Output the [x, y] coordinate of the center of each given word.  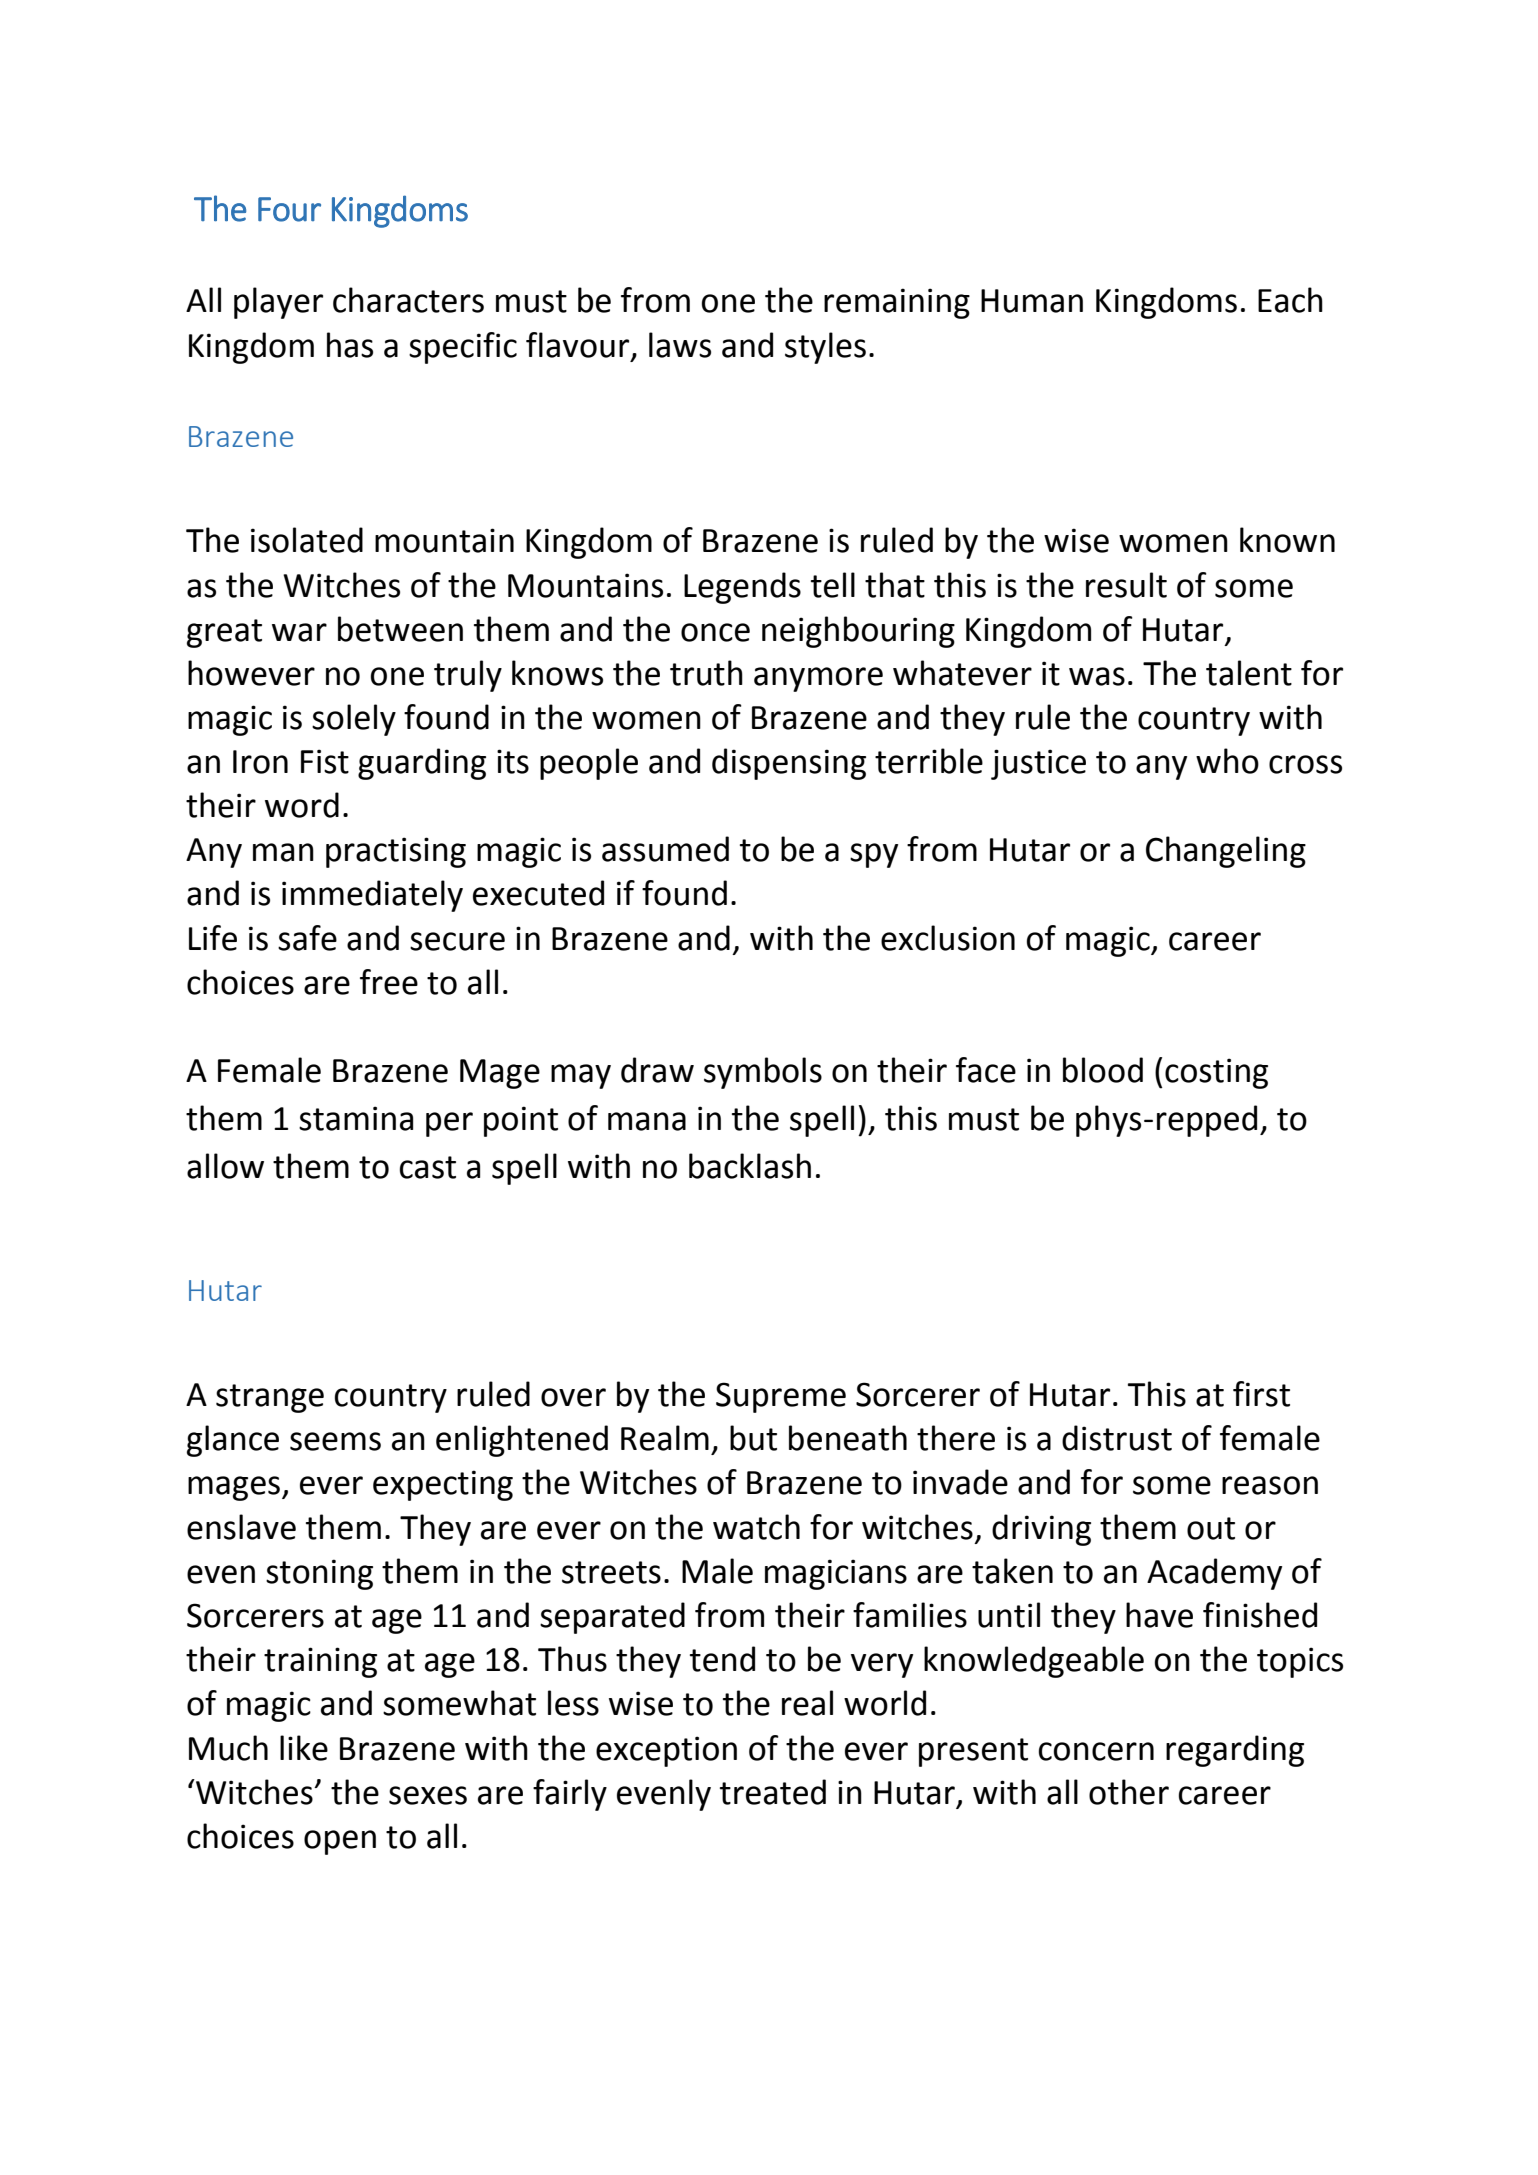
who [1227, 761]
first [1261, 1394]
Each [1290, 300]
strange [270, 1398]
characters [408, 300]
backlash [750, 1166]
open [340, 1842]
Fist [325, 761]
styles [825, 348]
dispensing [789, 764]
